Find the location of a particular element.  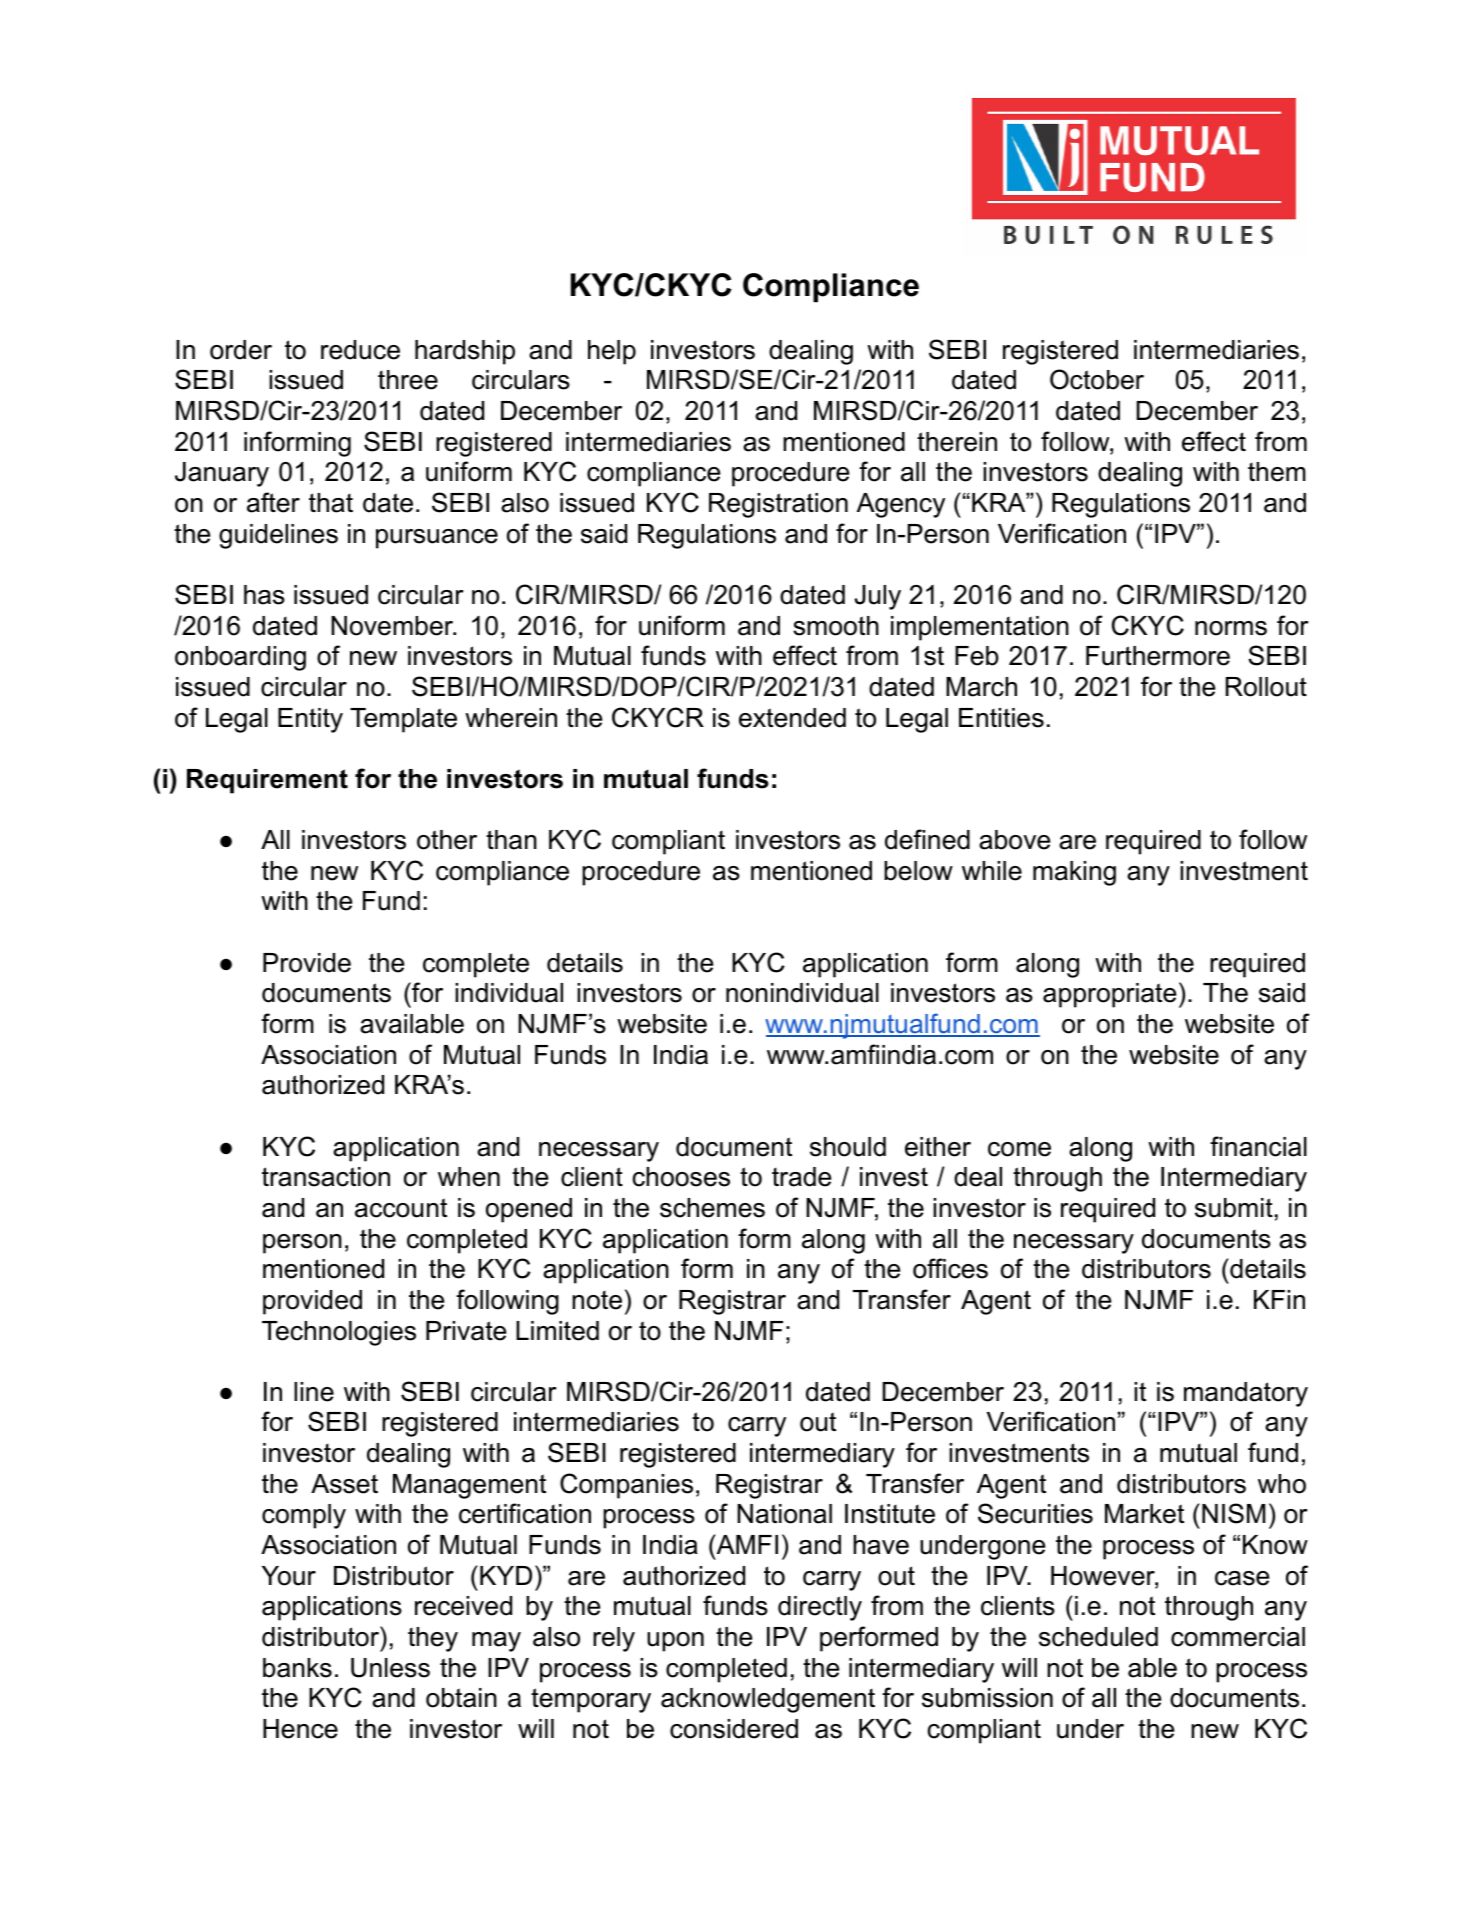

three is located at coordinates (408, 380).
